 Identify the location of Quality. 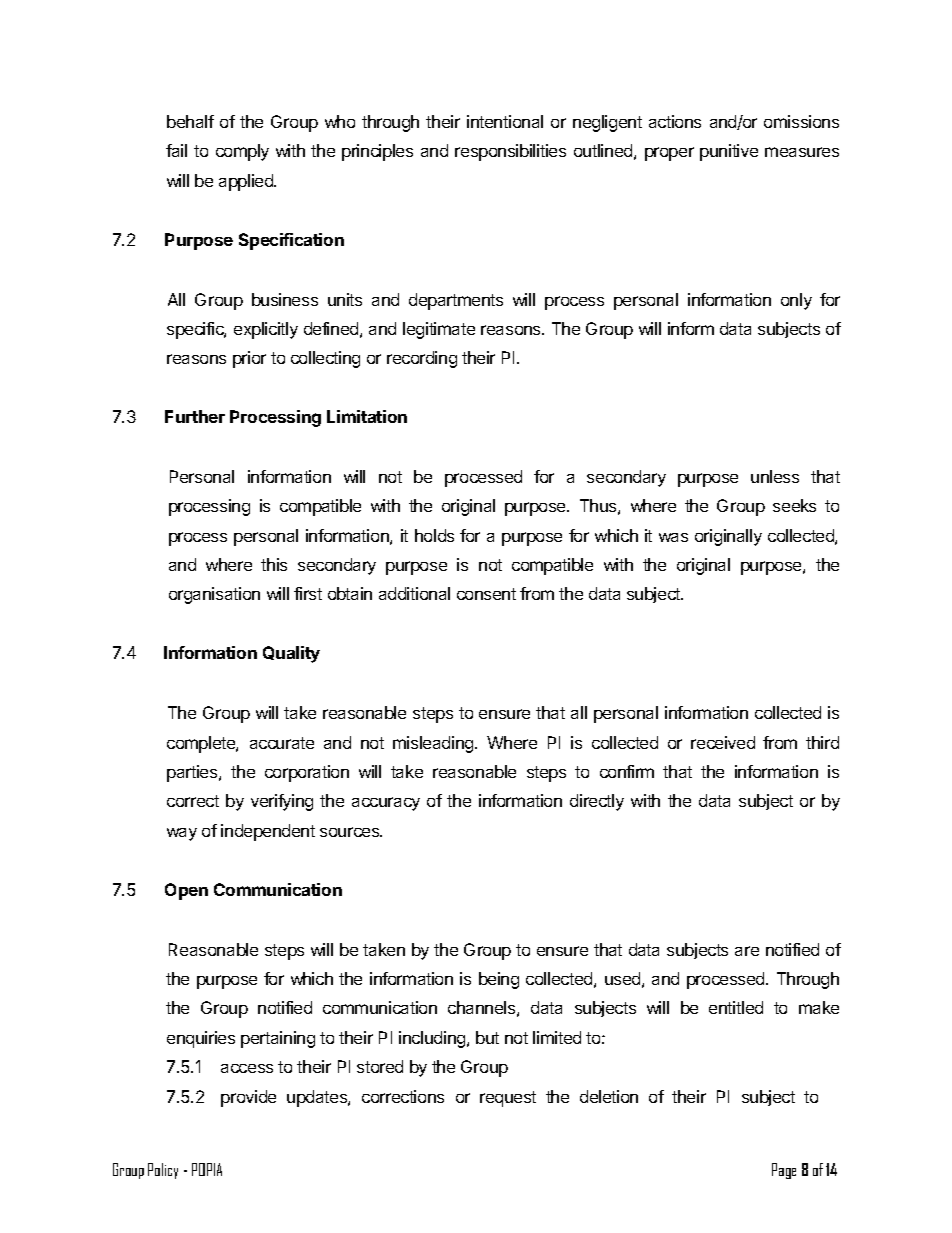
(291, 654).
